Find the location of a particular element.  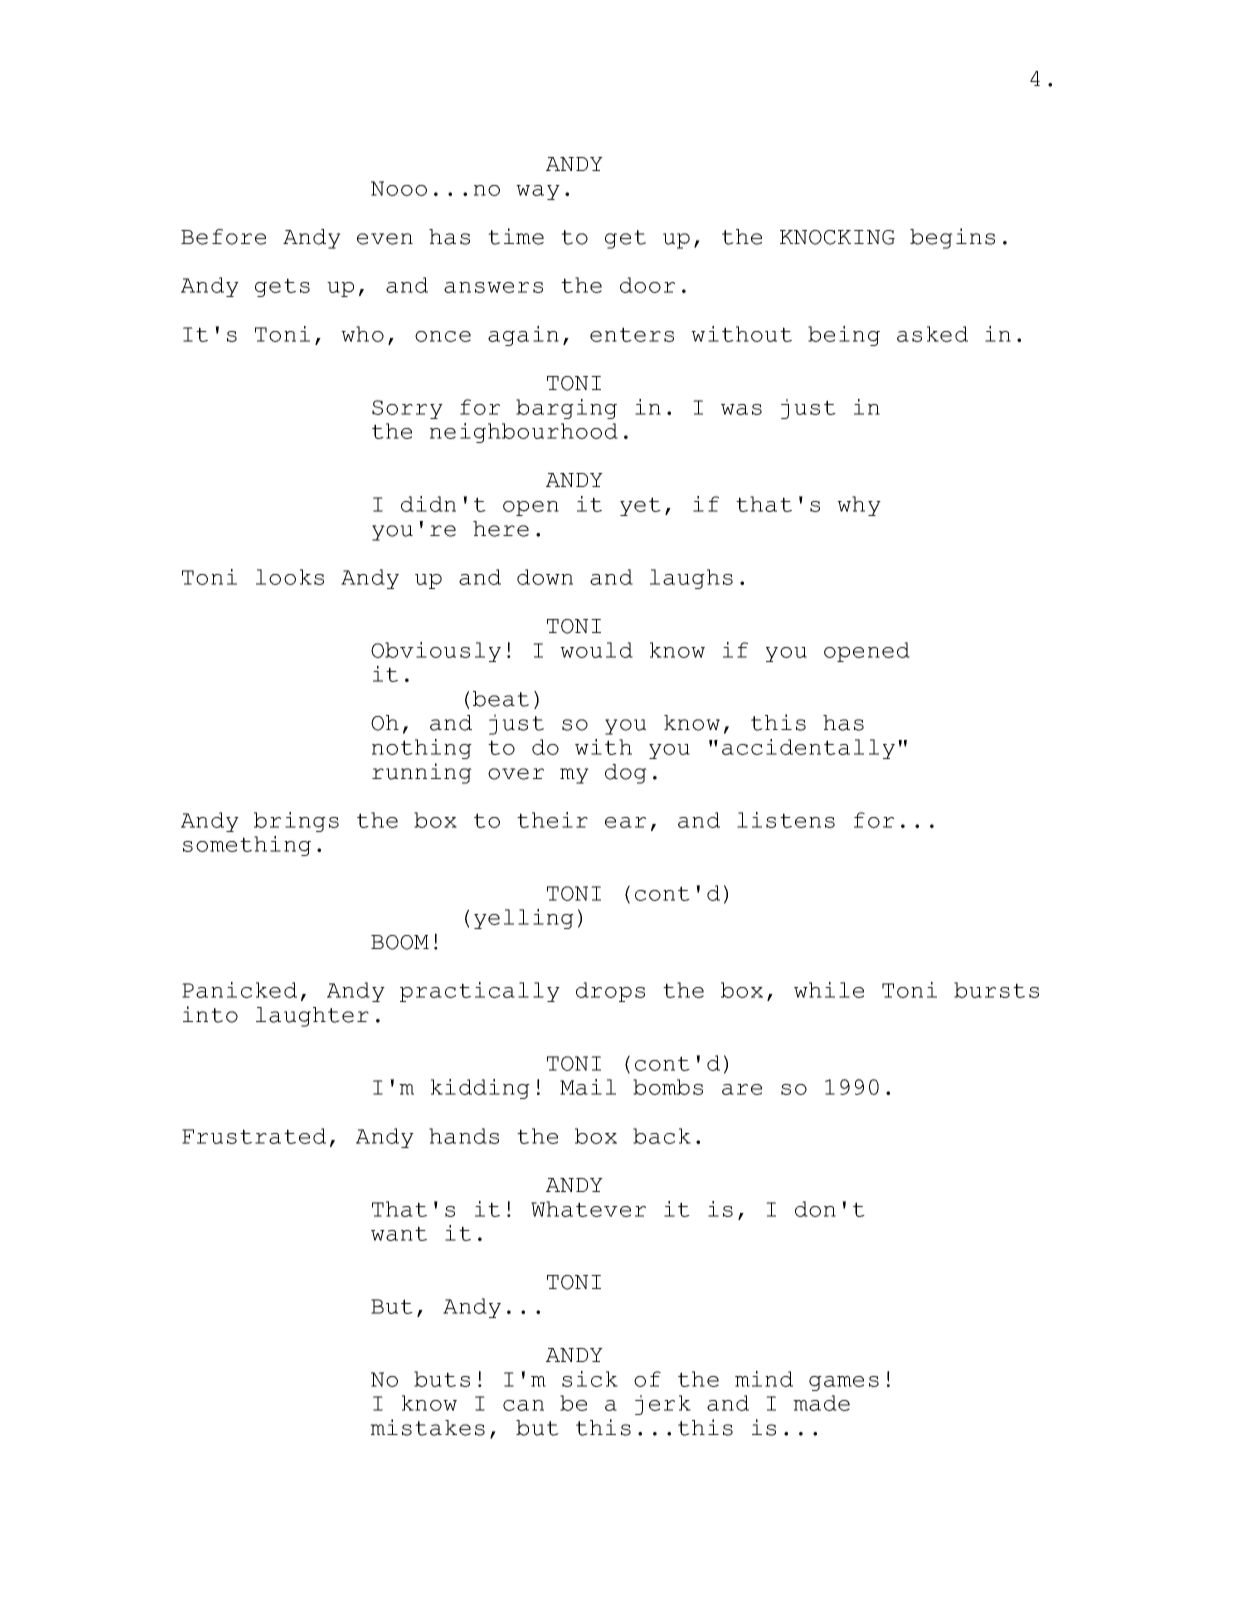

way is located at coordinates (538, 192).
